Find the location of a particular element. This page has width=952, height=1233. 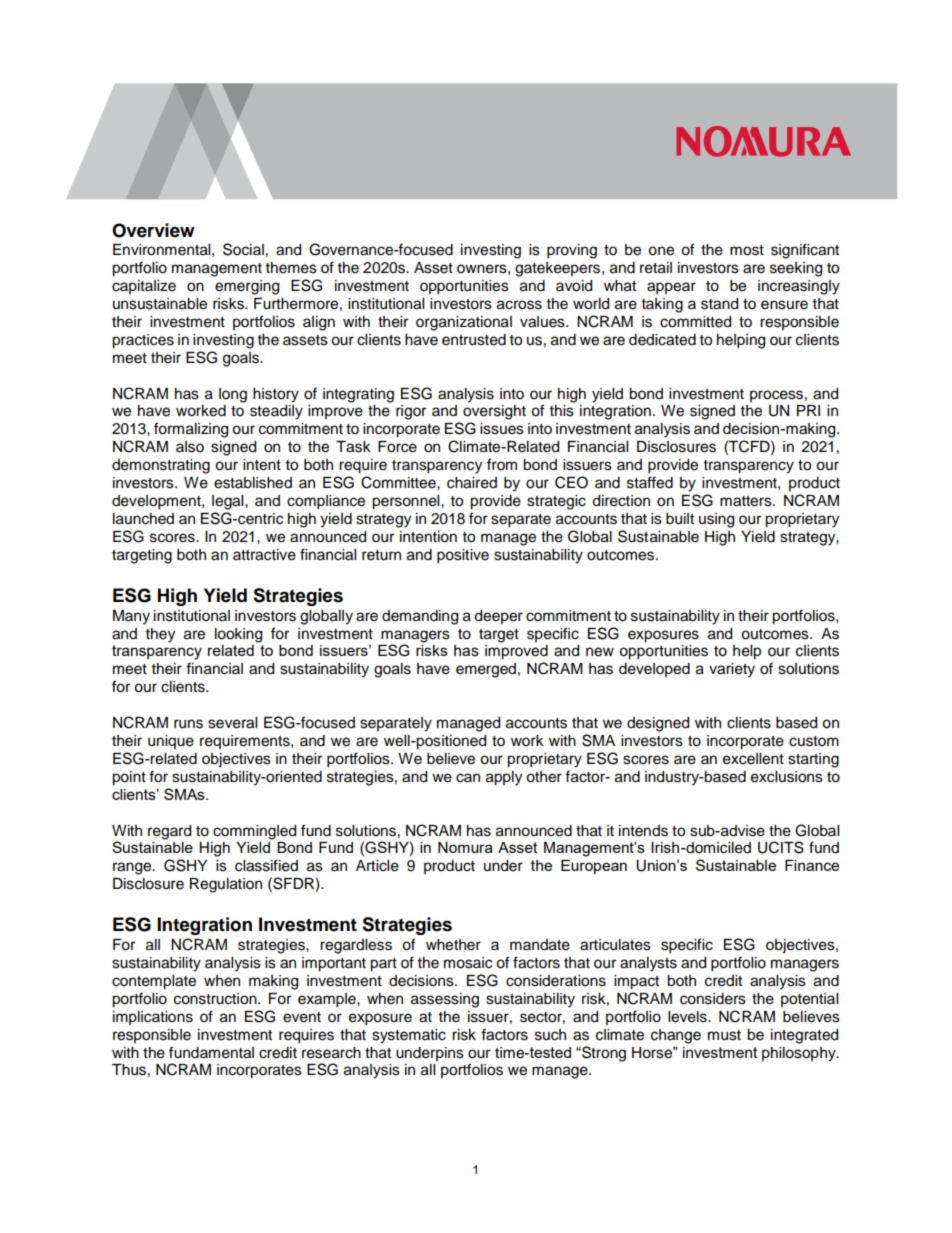

using is located at coordinates (716, 520).
